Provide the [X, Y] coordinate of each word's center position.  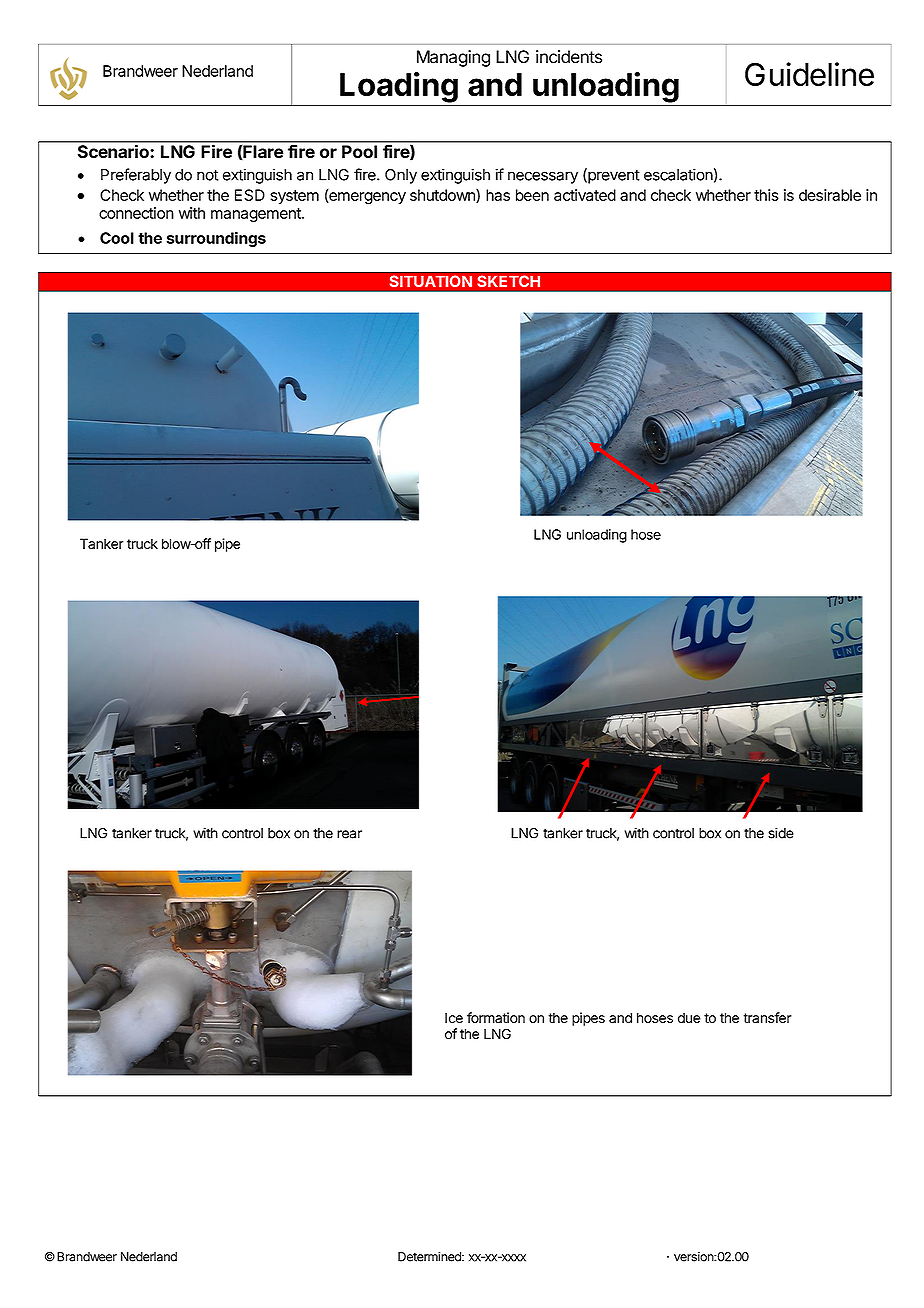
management [257, 215]
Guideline [809, 74]
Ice [454, 1017]
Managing [453, 58]
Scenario [113, 151]
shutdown [443, 196]
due [689, 1017]
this [766, 195]
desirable [830, 195]
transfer [767, 1017]
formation [496, 1017]
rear [349, 834]
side [781, 833]
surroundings [216, 239]
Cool [117, 238]
